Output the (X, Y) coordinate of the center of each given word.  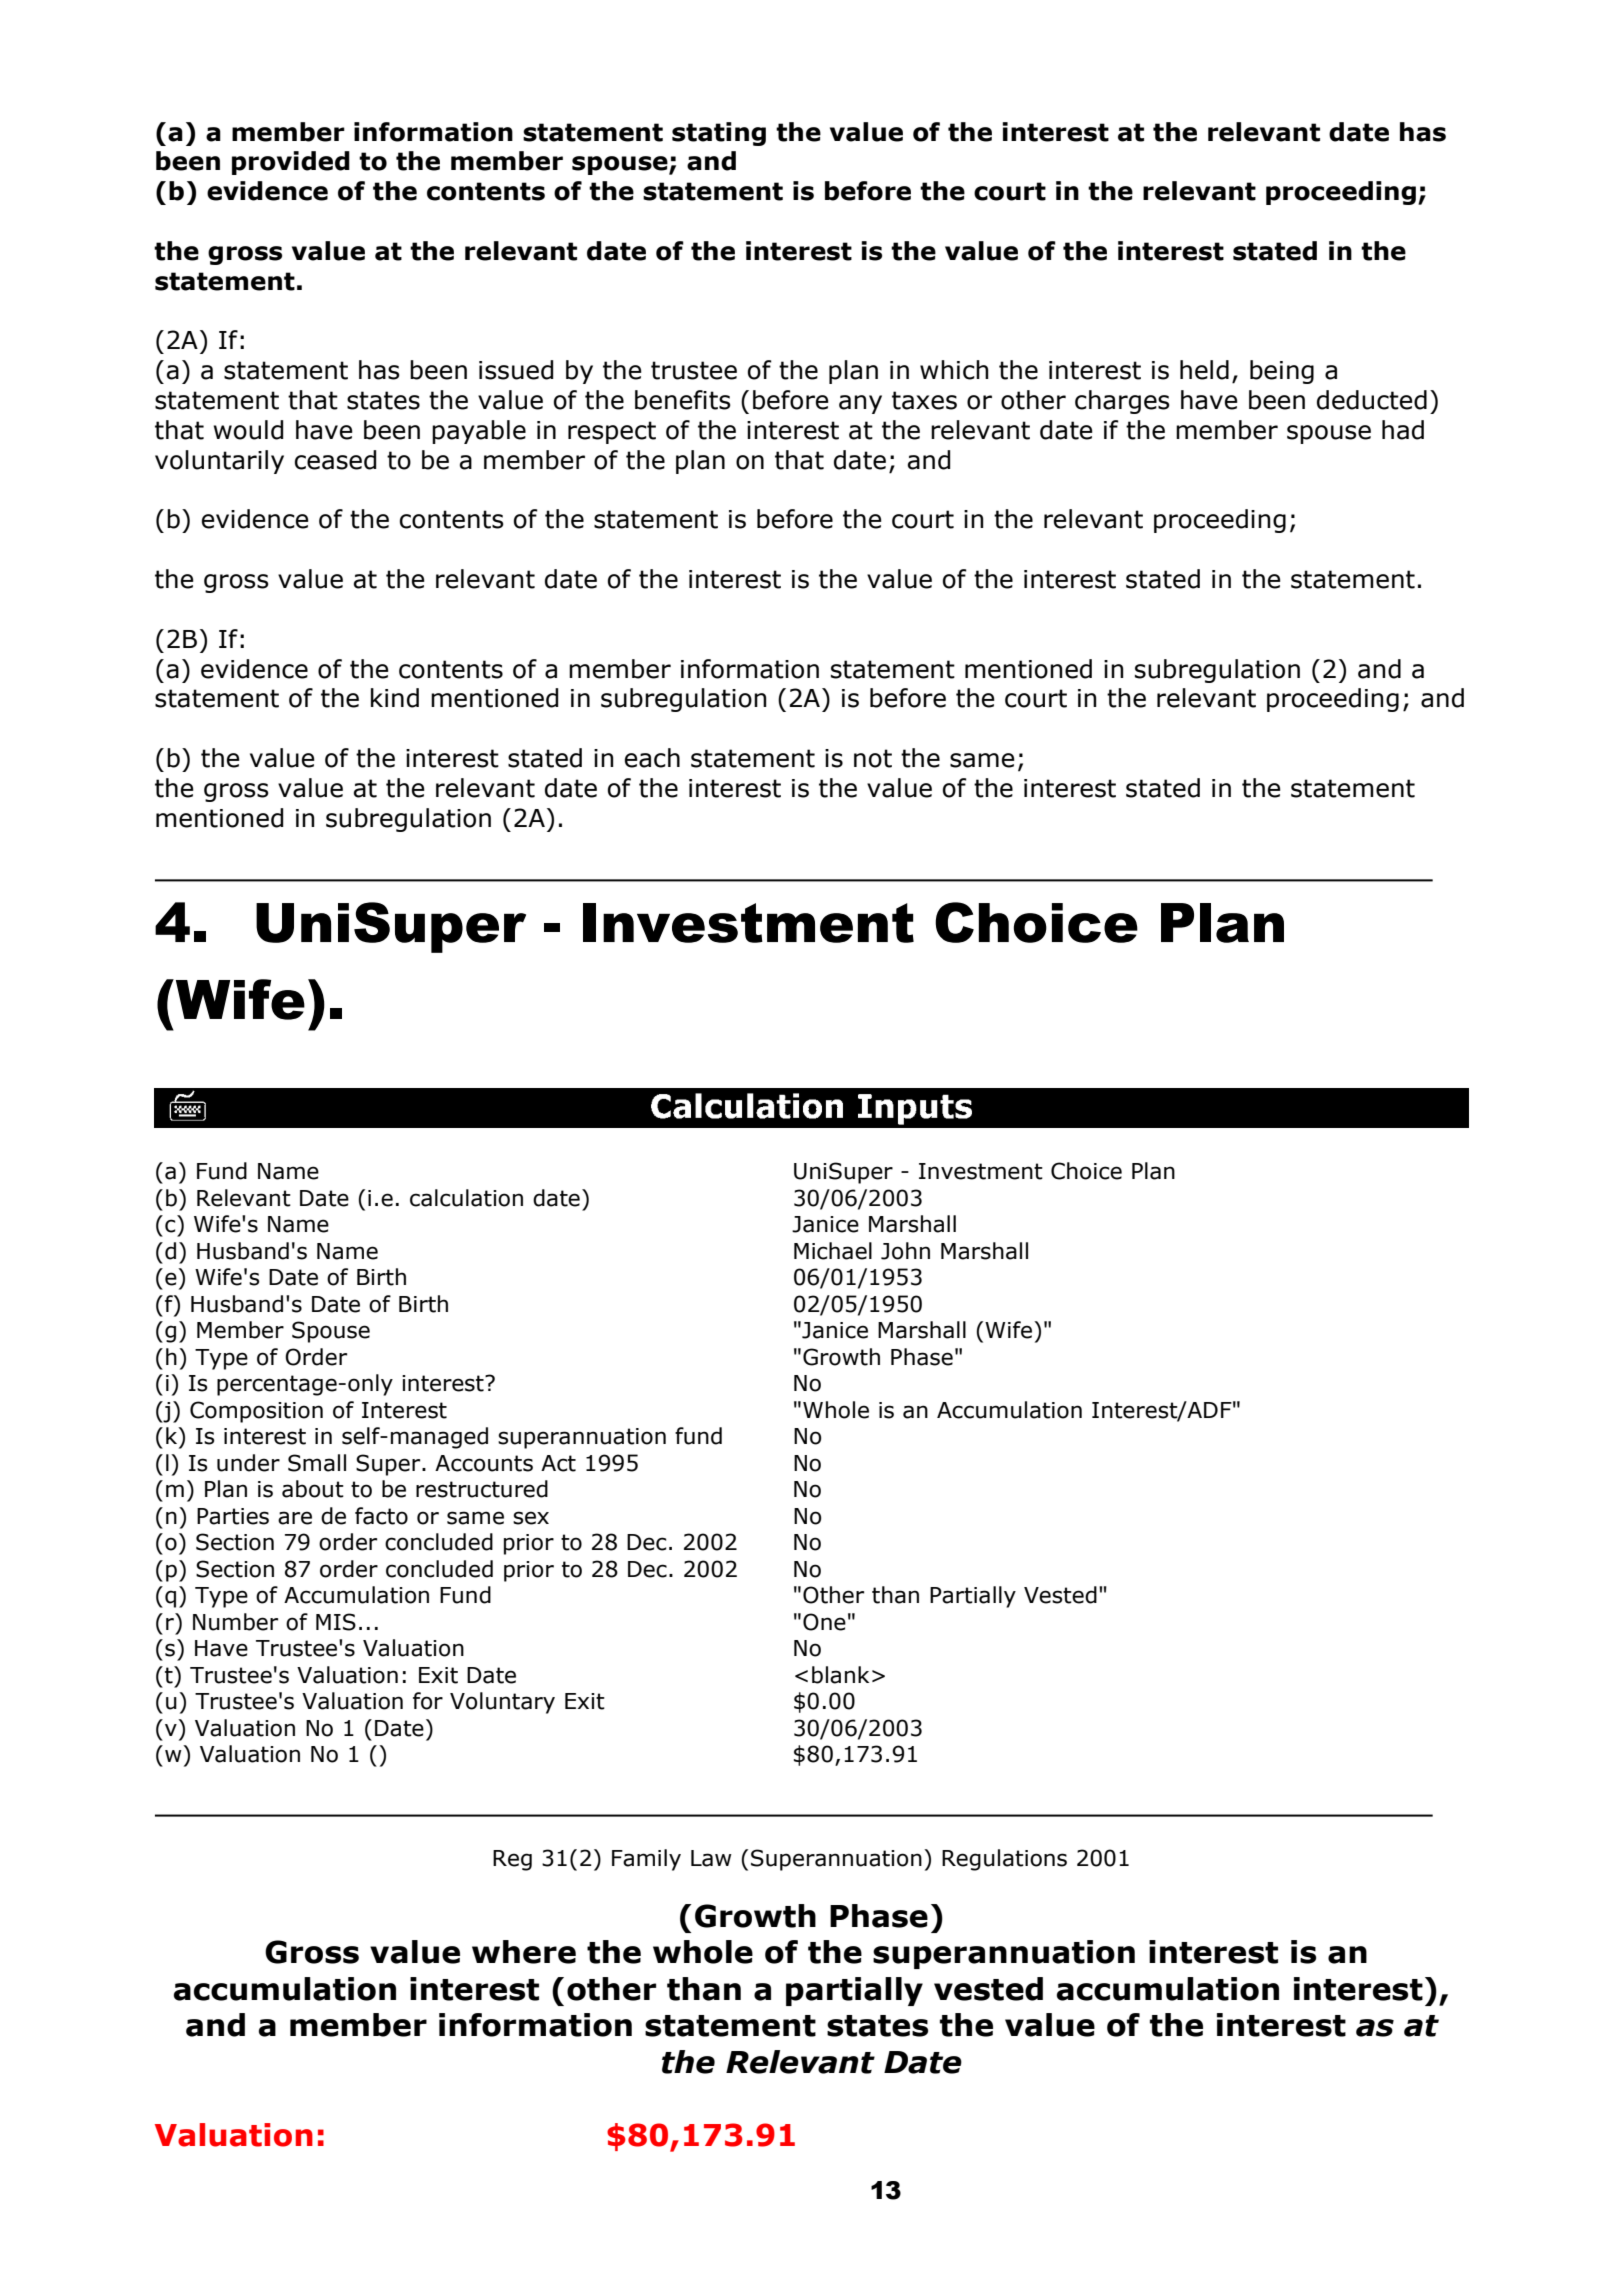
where (524, 1952)
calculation (466, 1198)
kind (395, 698)
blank (840, 1675)
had (1403, 430)
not (873, 758)
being (1282, 372)
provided (291, 163)
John (905, 1251)
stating (719, 134)
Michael (833, 1251)
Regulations (1004, 1860)
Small (317, 1463)
